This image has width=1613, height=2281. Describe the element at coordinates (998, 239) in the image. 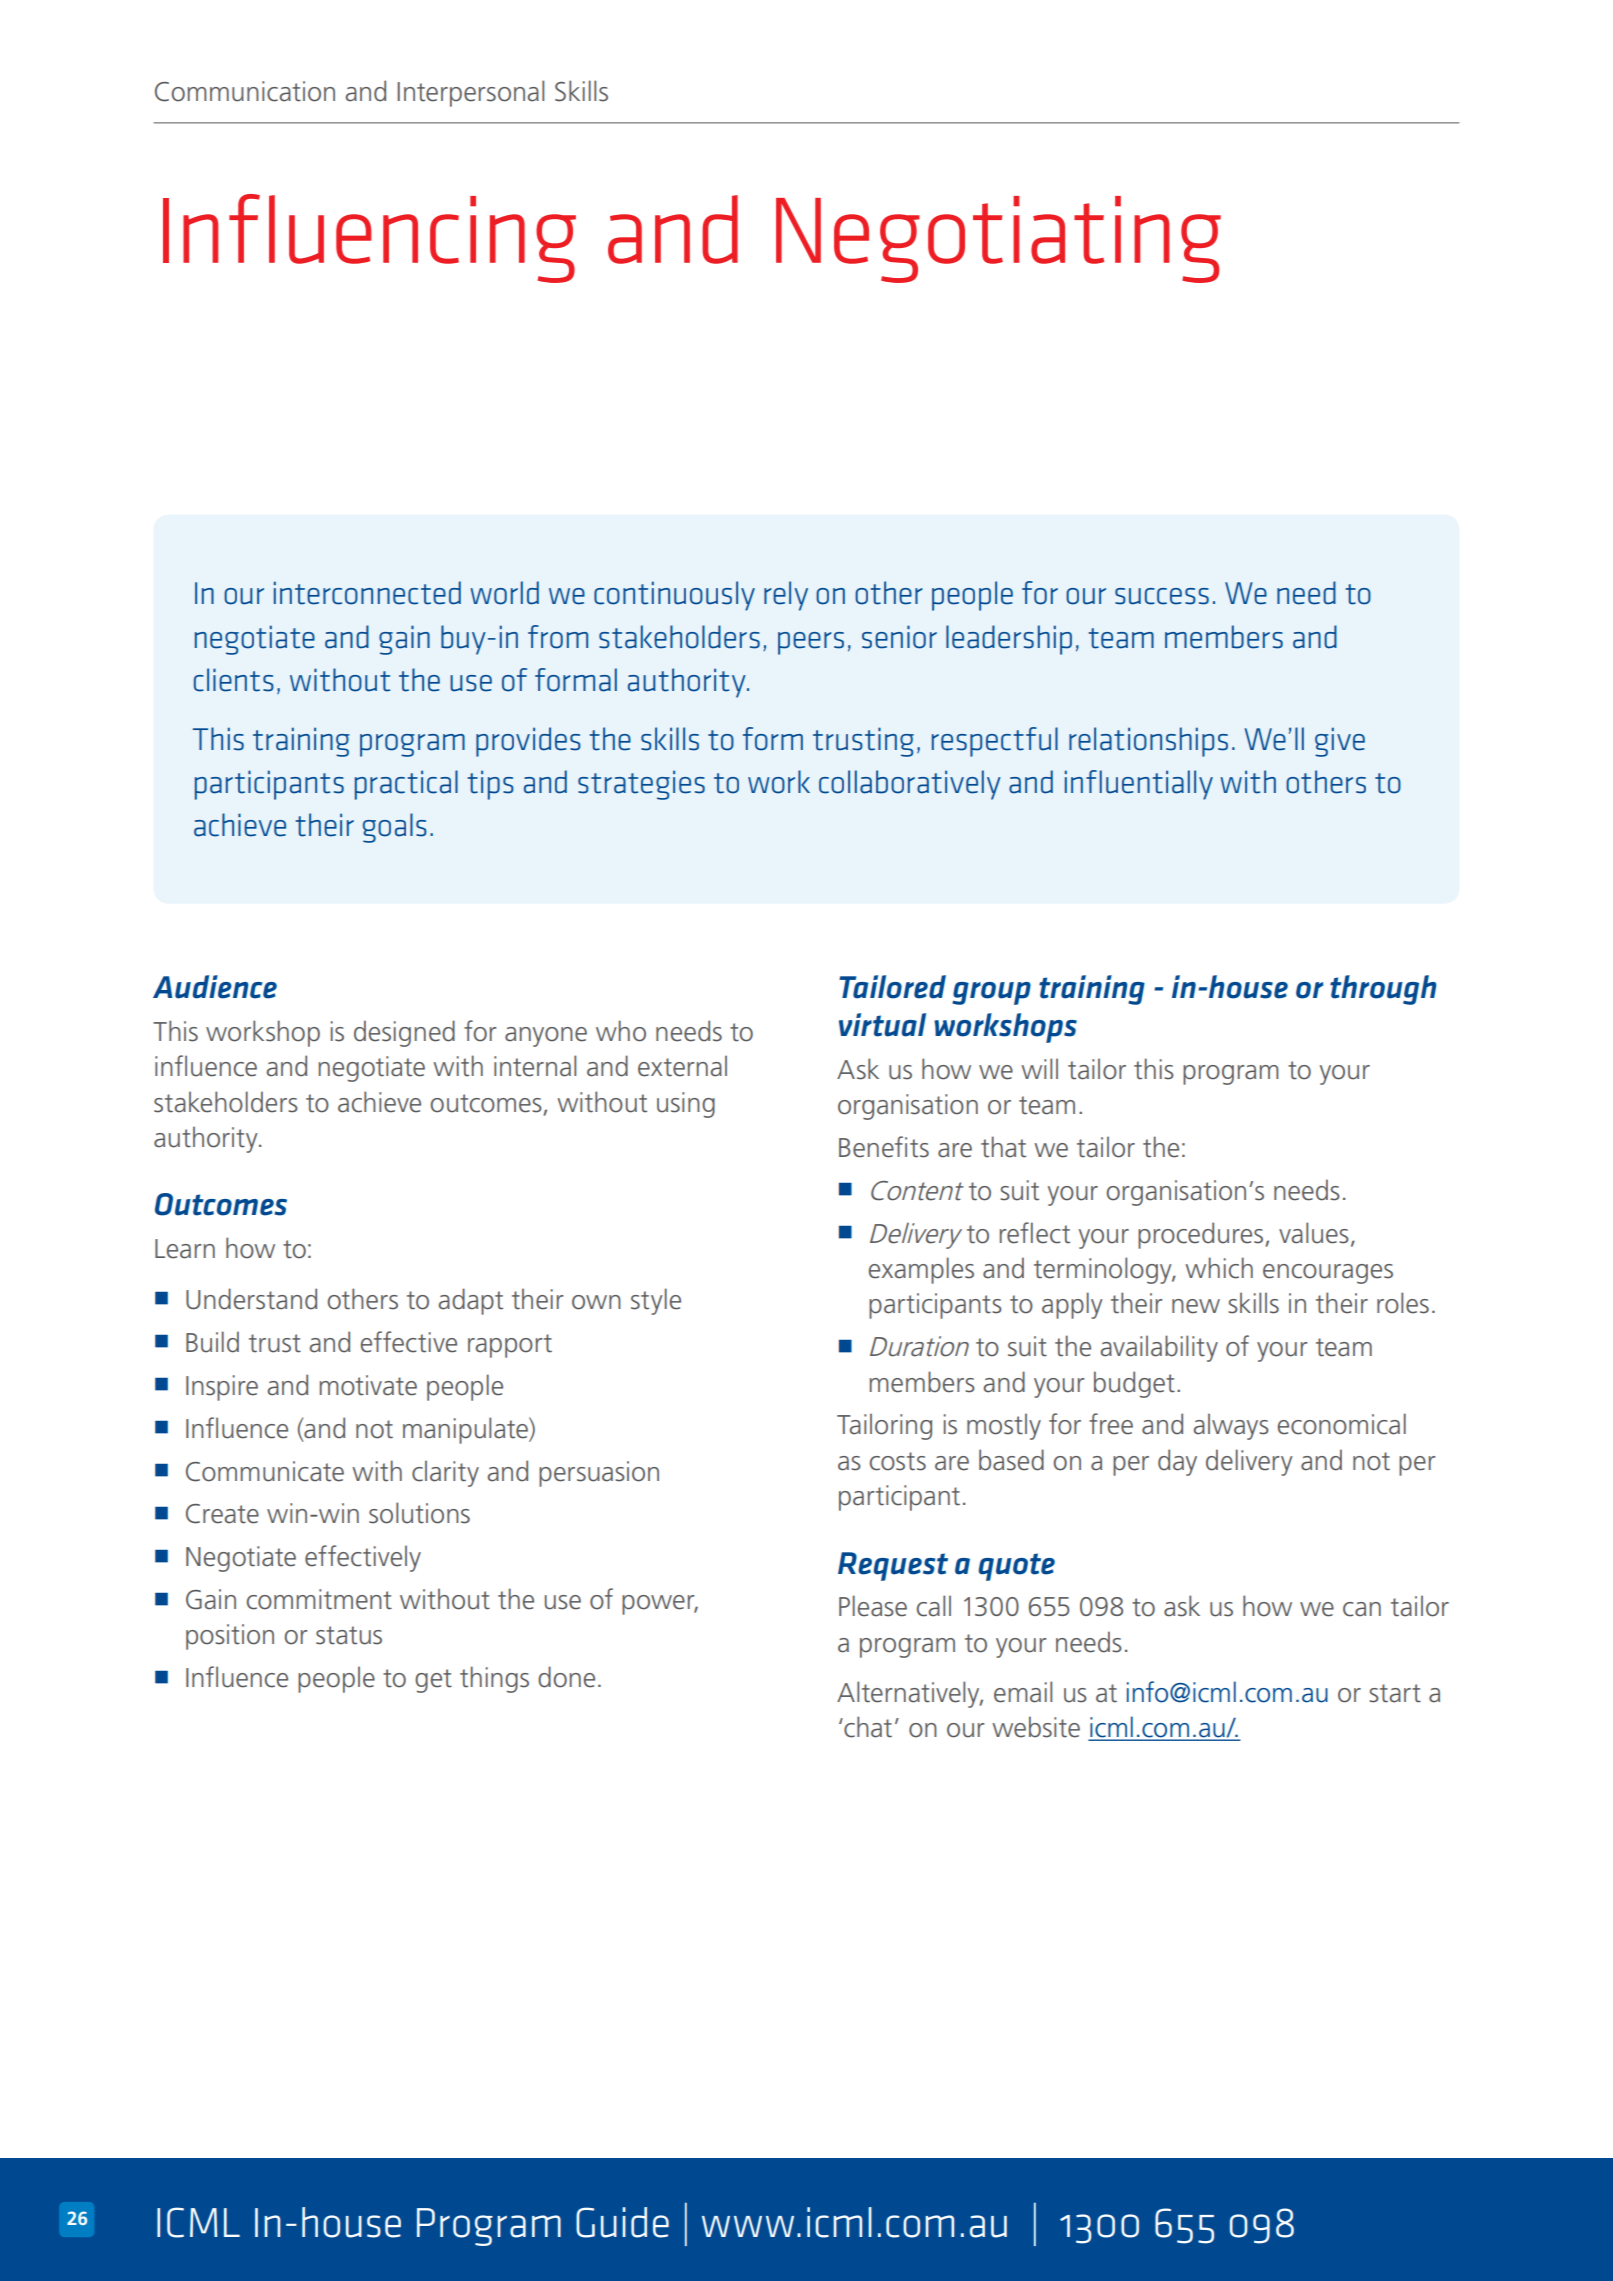

I see `Negotiating` at that location.
